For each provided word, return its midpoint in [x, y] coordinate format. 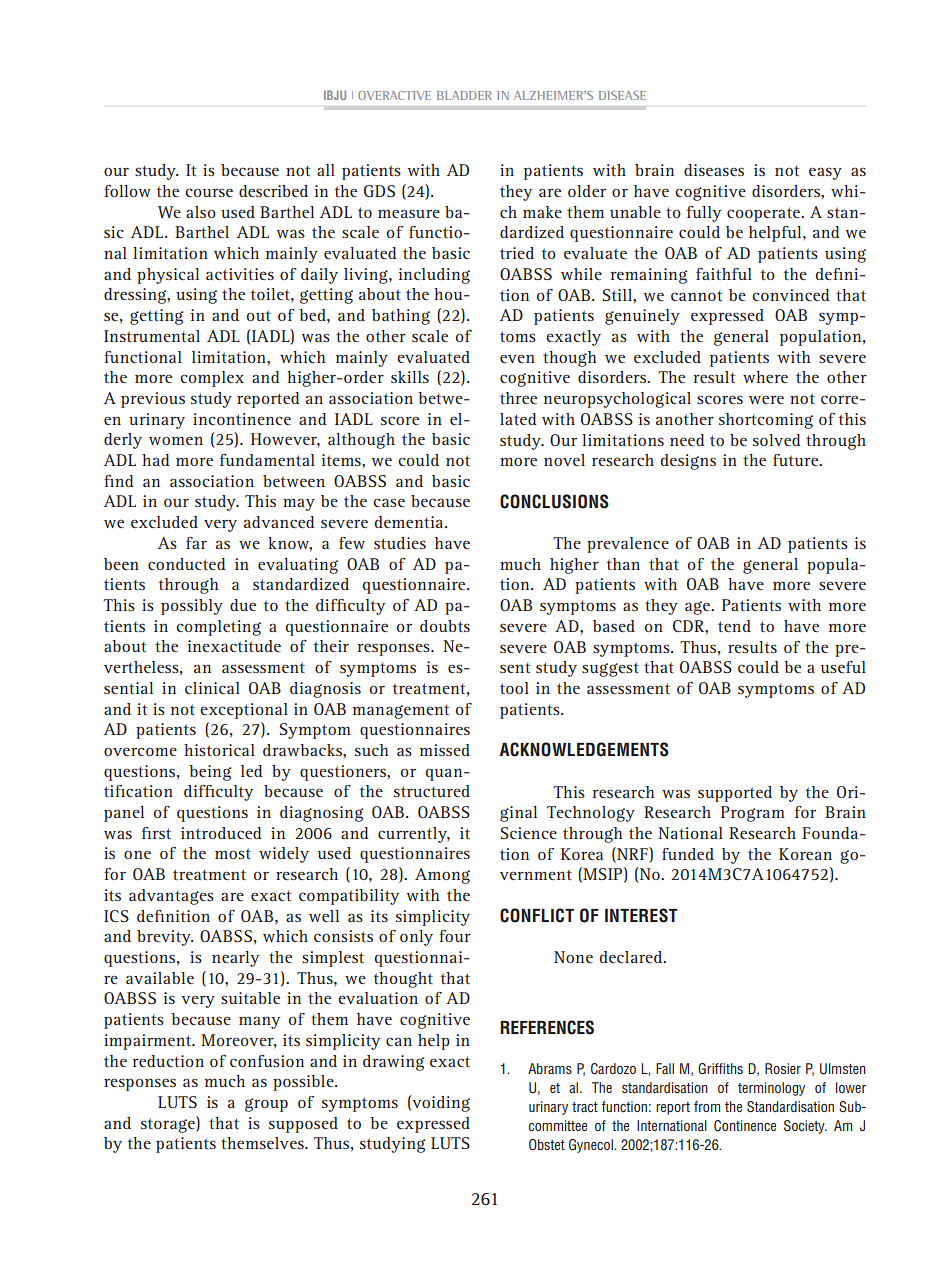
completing [218, 628]
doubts [445, 626]
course [209, 192]
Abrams [550, 1068]
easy [825, 173]
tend [734, 626]
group [266, 1105]
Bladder [464, 95]
